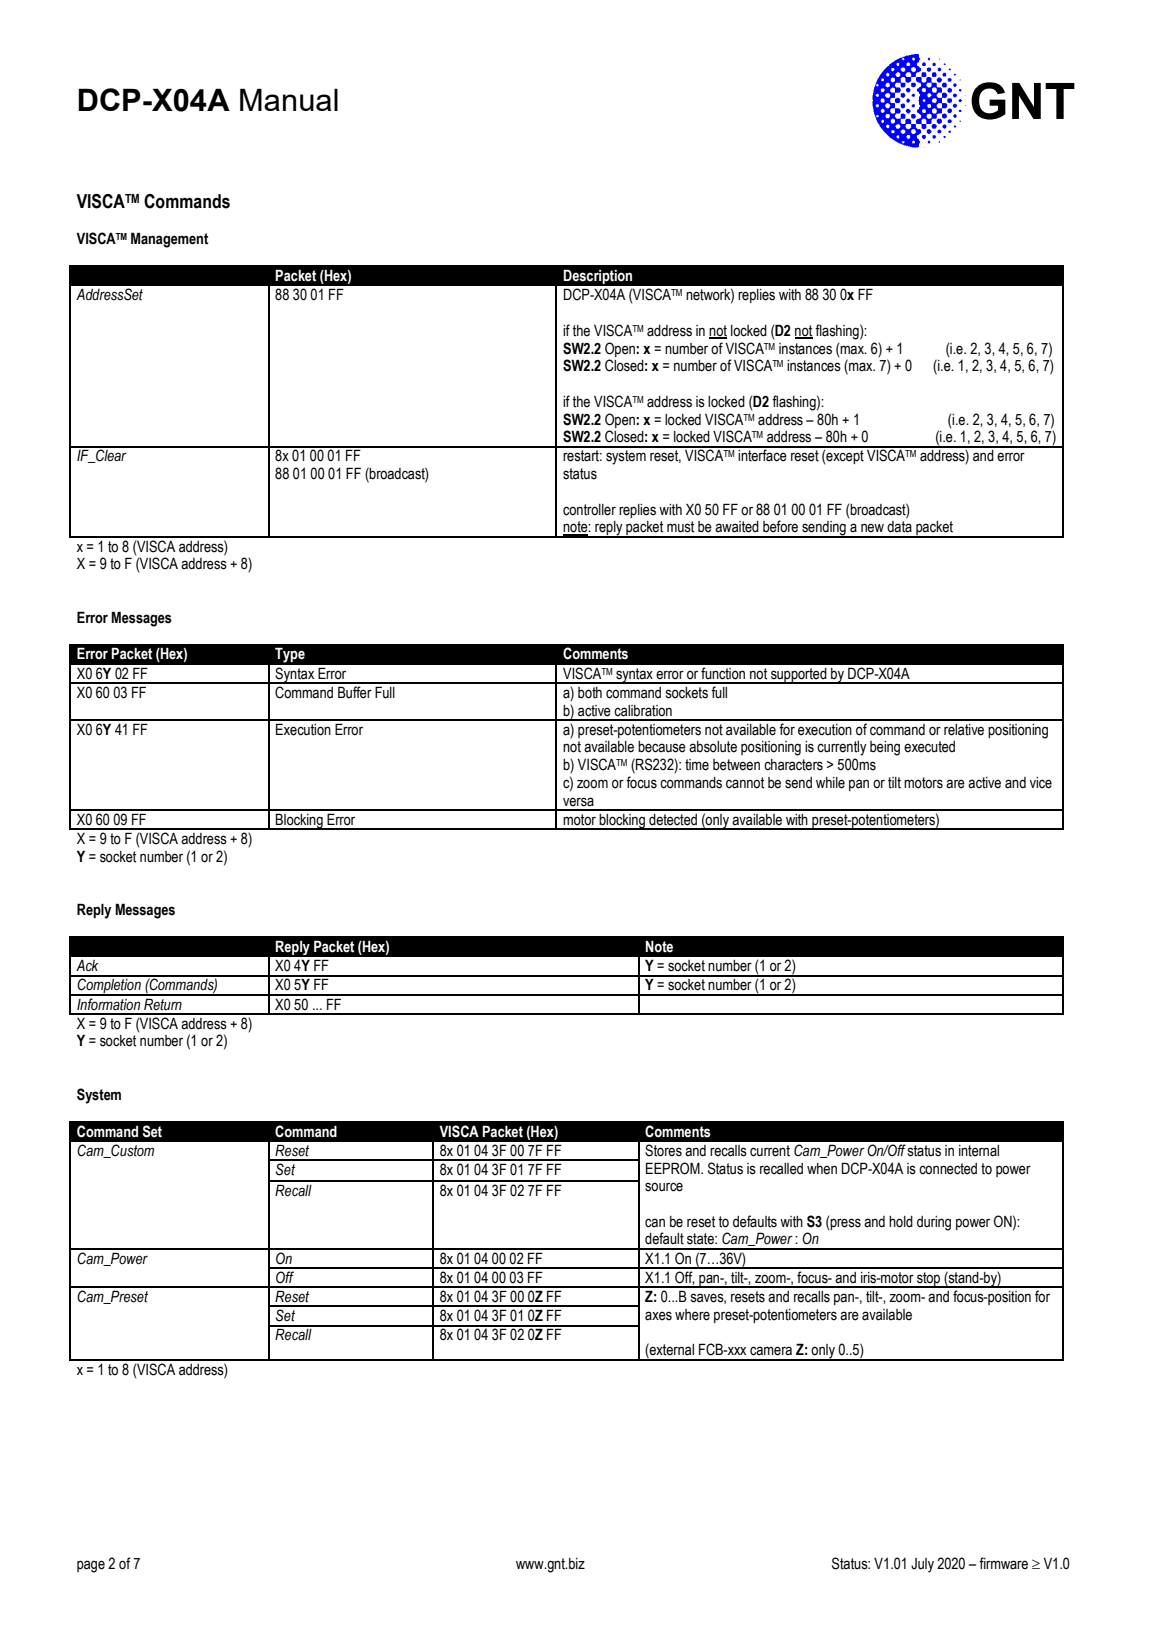 This image has width=1150, height=1627. What do you see at coordinates (680, 527) in the image?
I see `must` at bounding box center [680, 527].
